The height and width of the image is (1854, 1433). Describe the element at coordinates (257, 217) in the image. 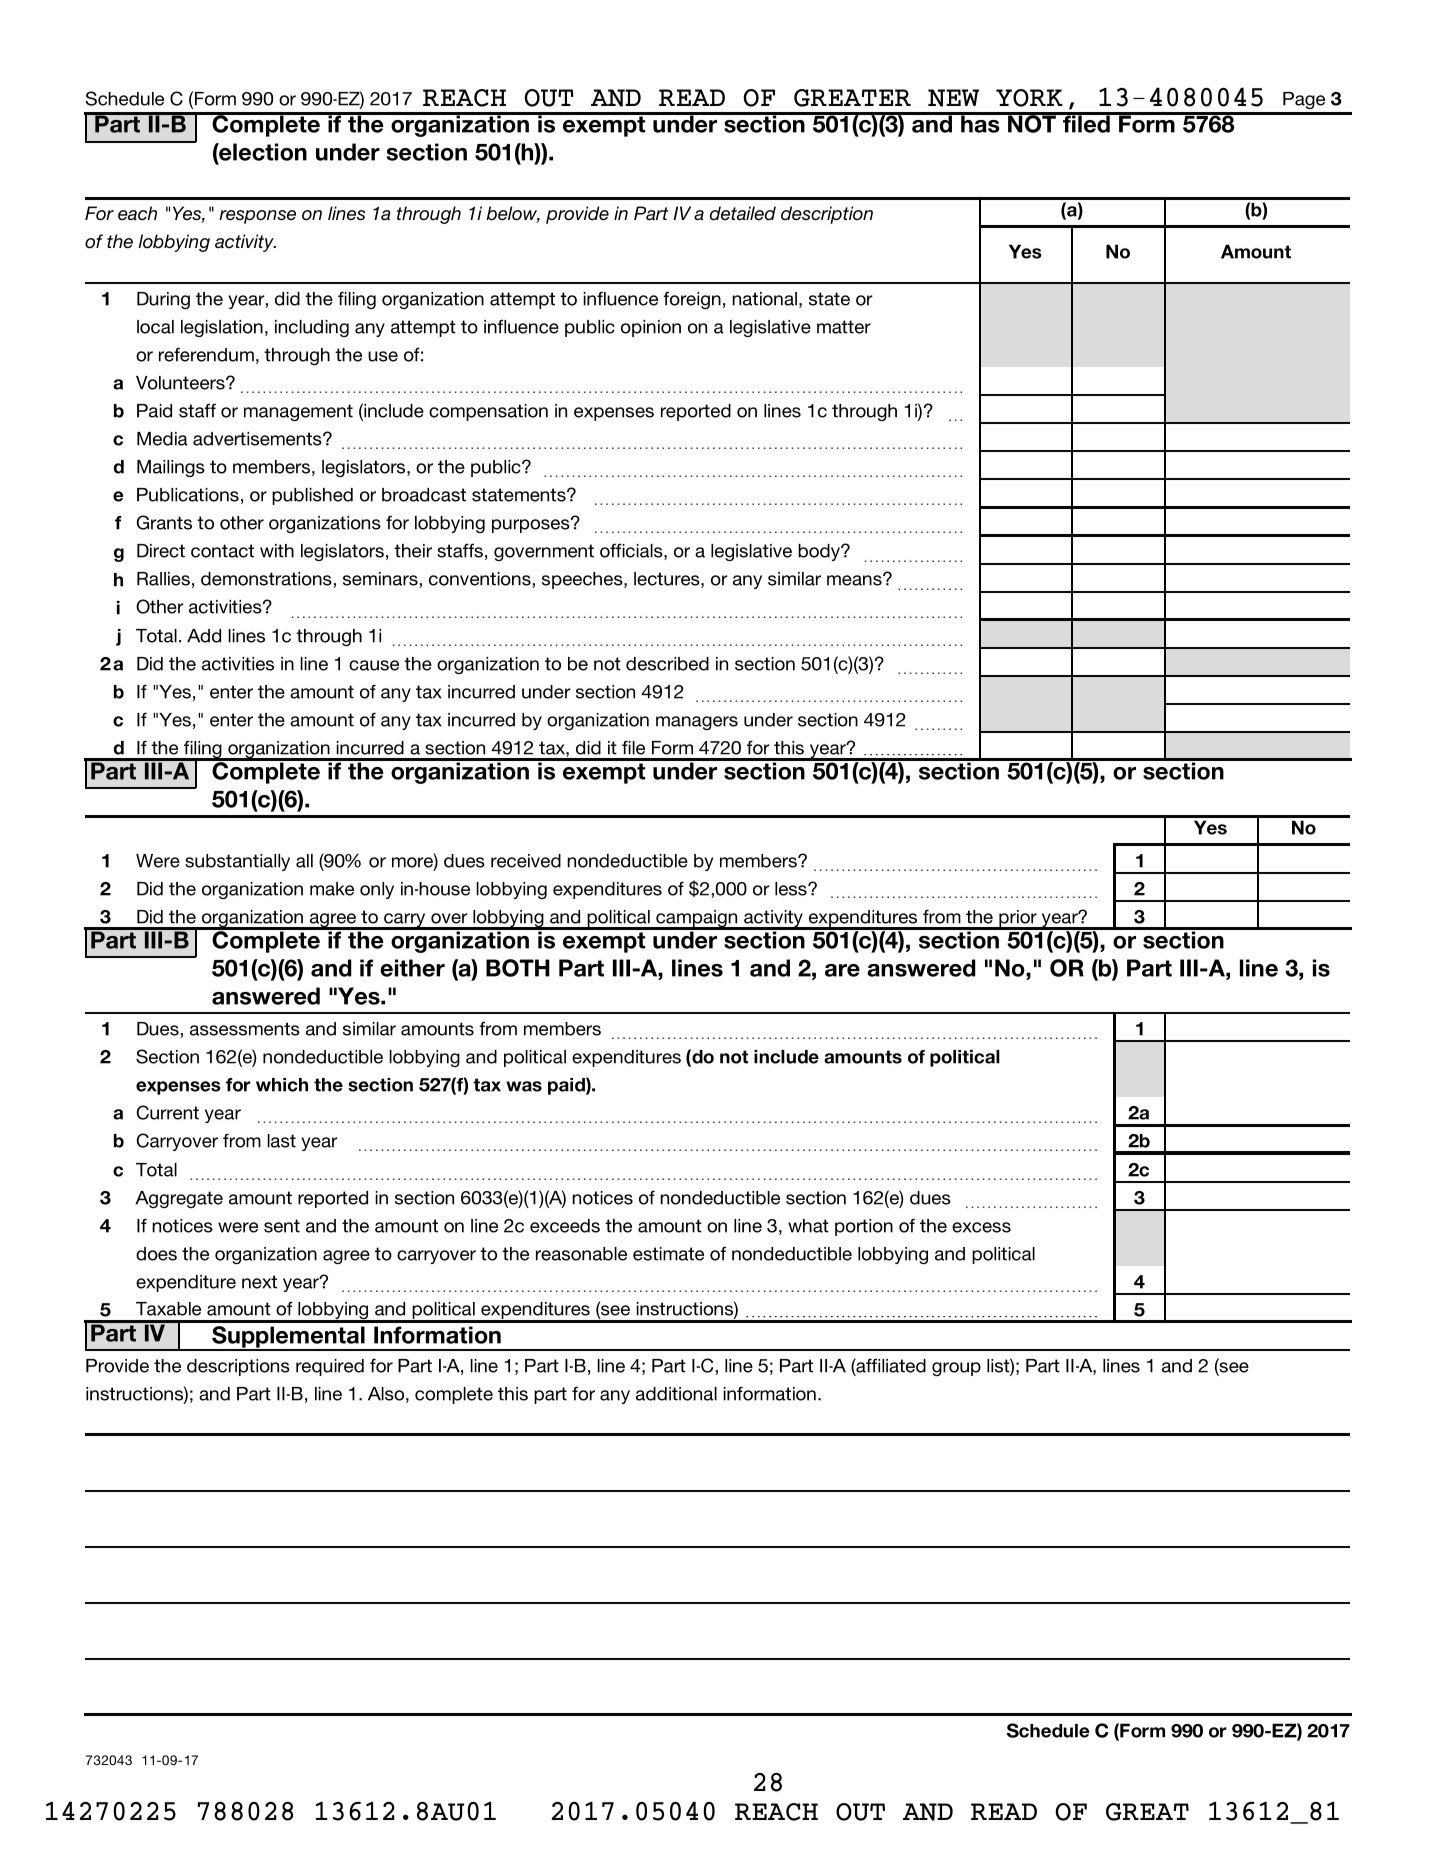

I see `response` at that location.
